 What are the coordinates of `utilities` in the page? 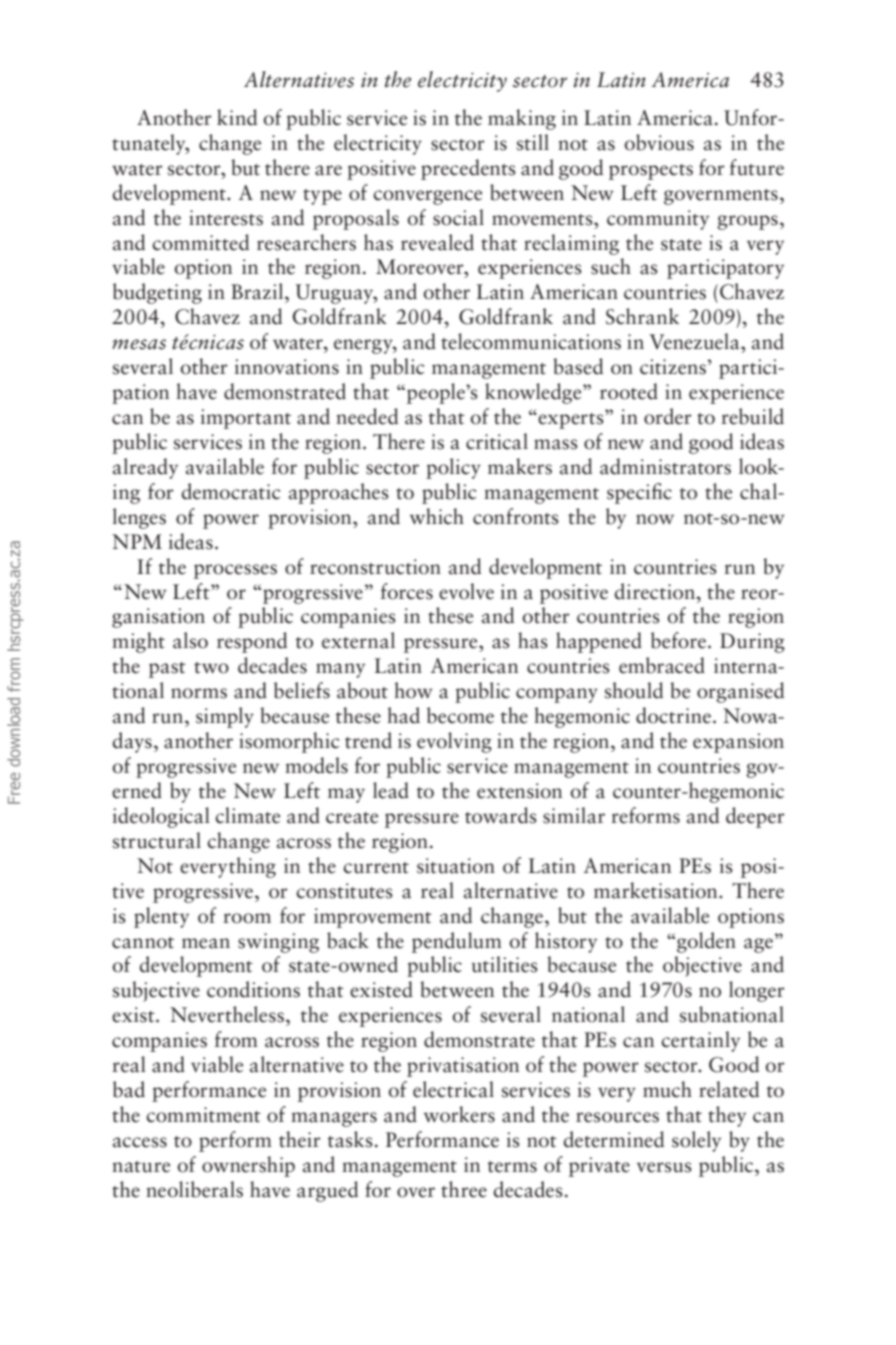 It's located at (505, 964).
